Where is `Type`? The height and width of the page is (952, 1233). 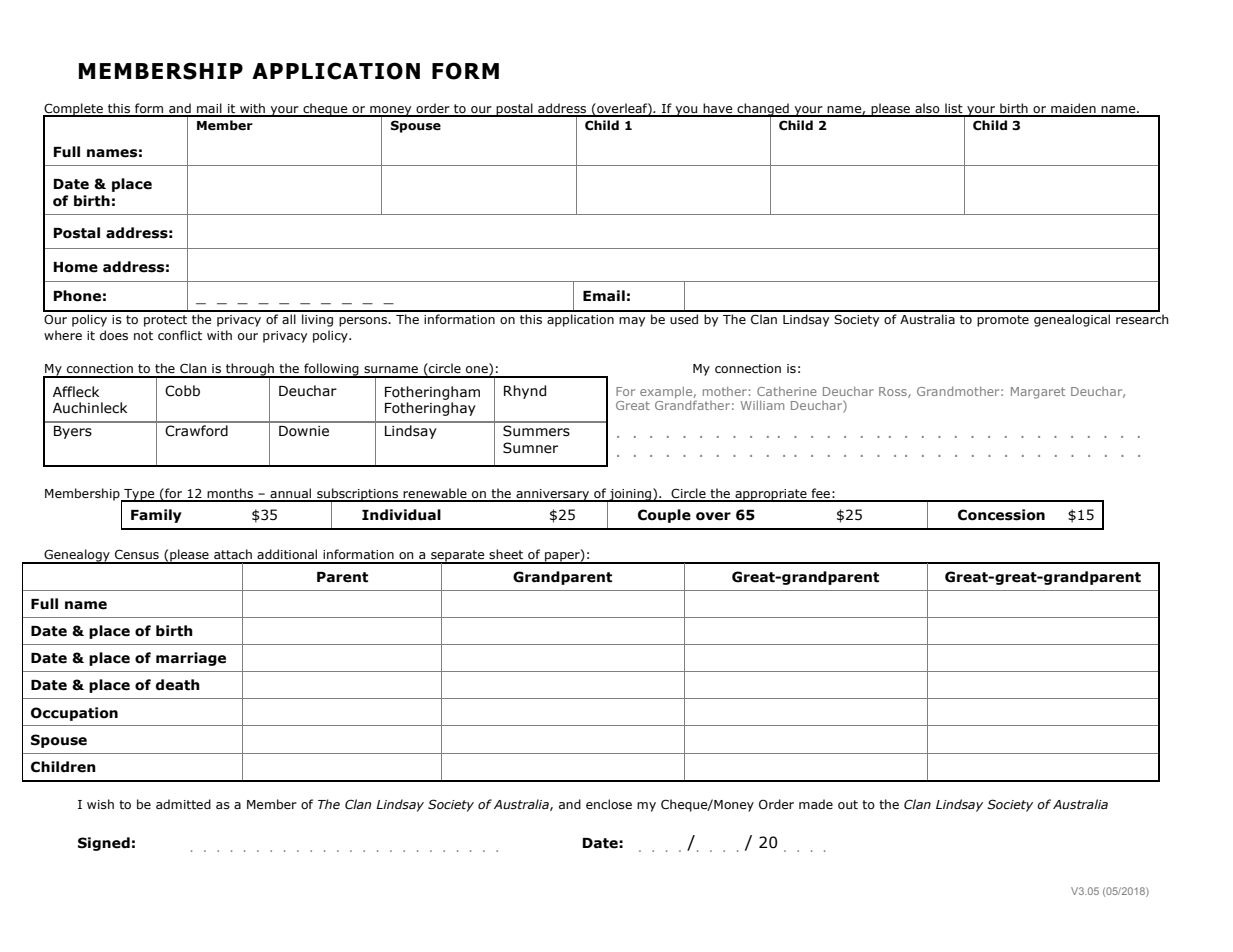
Type is located at coordinates (139, 495).
